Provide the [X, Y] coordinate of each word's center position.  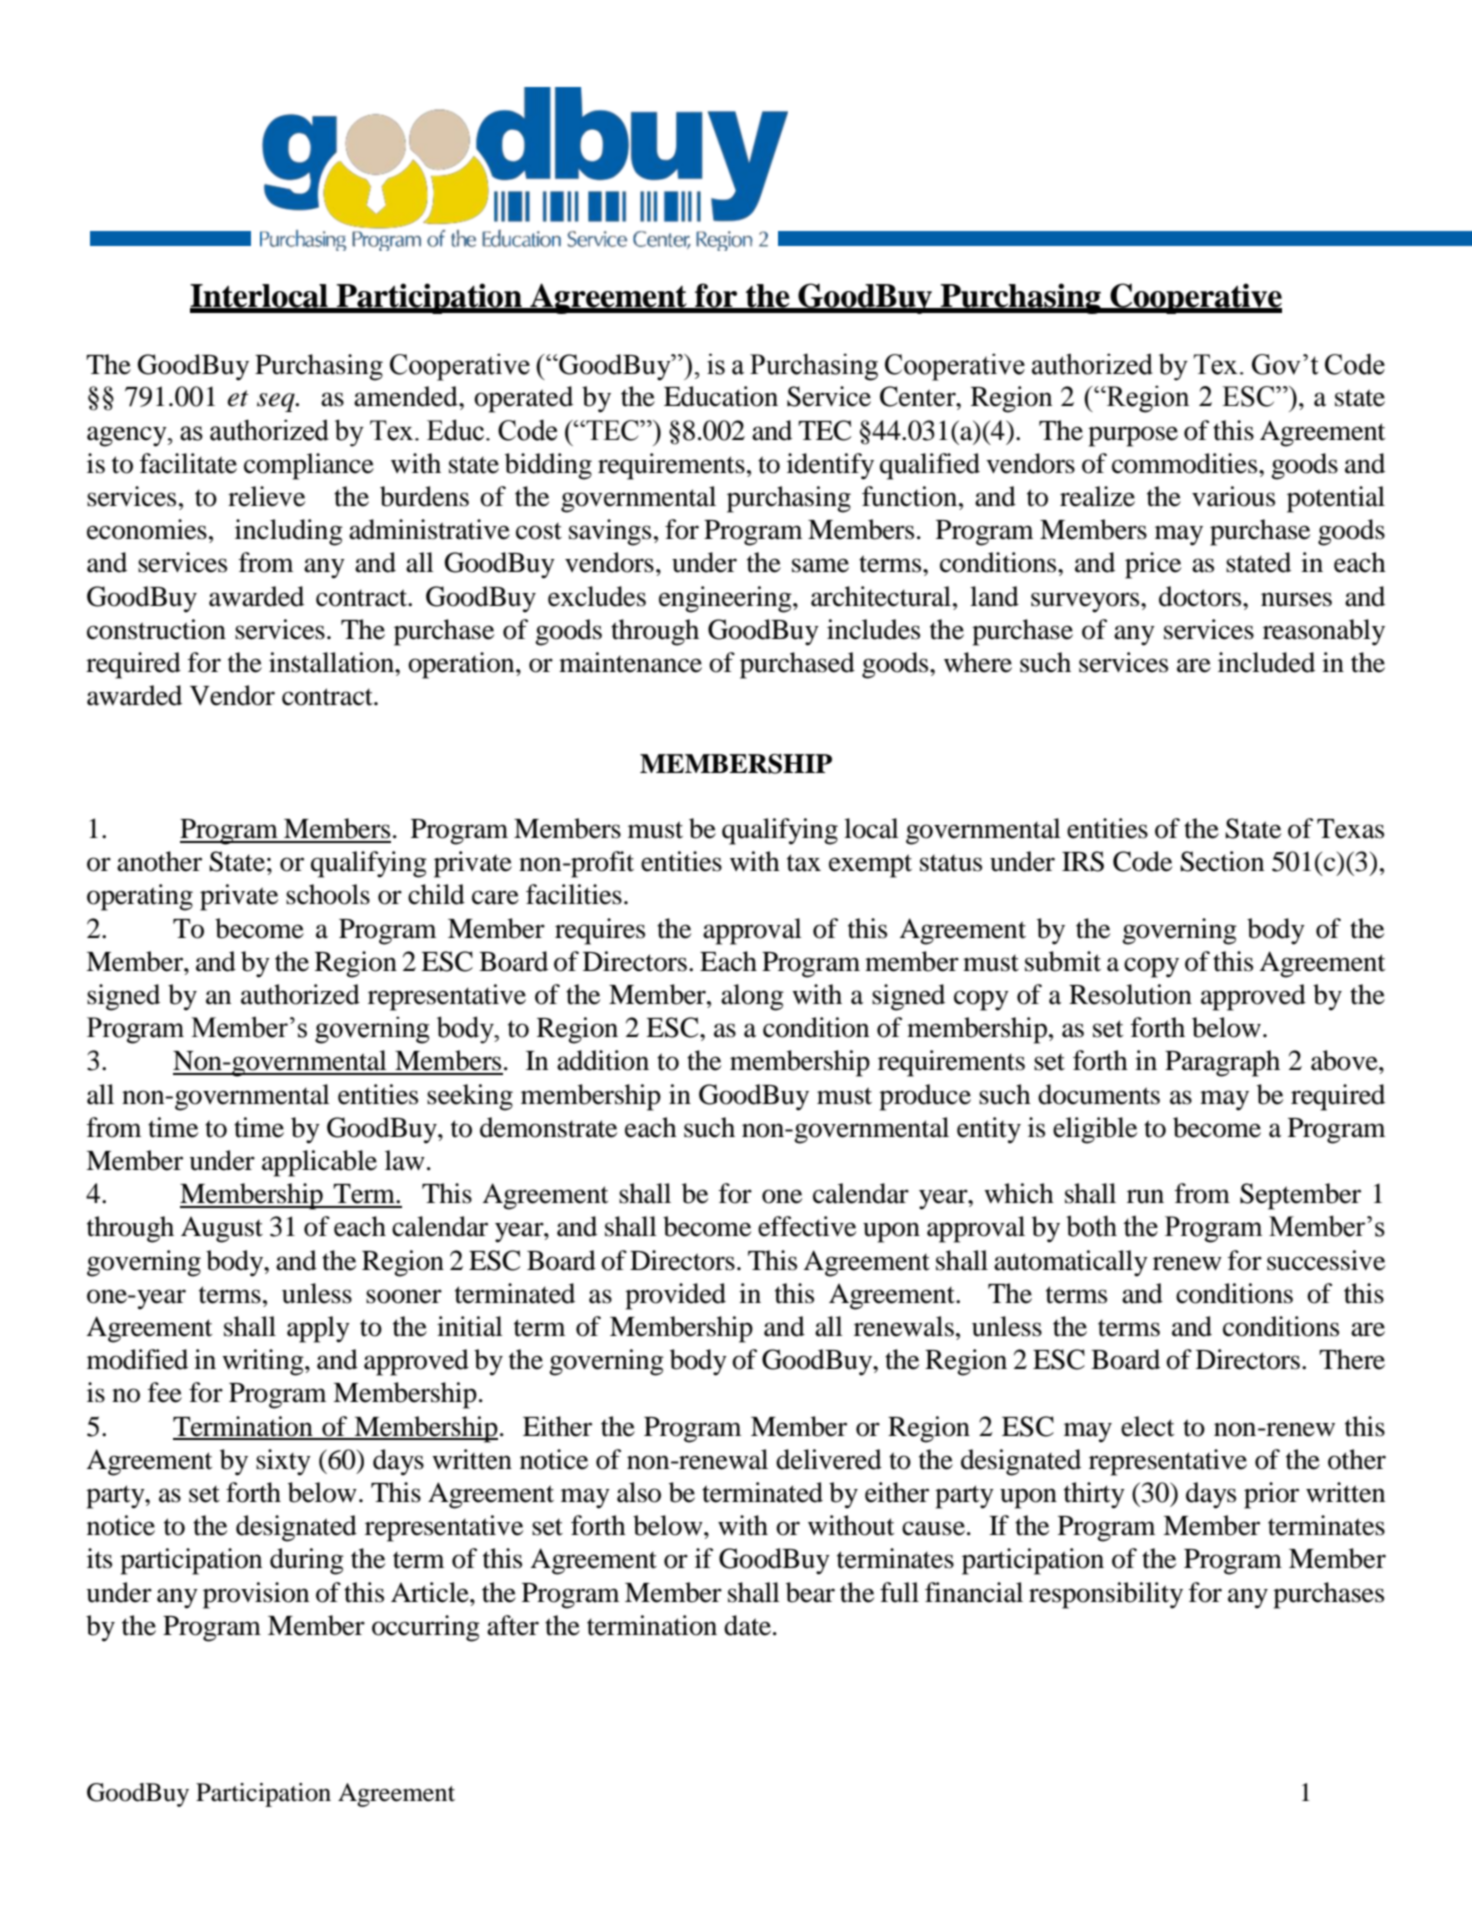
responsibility [1106, 1595]
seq [277, 402]
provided [675, 1296]
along [752, 997]
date [749, 1625]
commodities [1186, 463]
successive [1326, 1260]
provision [256, 1595]
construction [156, 629]
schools [328, 894]
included [1266, 662]
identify [830, 466]
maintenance [630, 662]
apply [318, 1329]
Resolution [1130, 994]
